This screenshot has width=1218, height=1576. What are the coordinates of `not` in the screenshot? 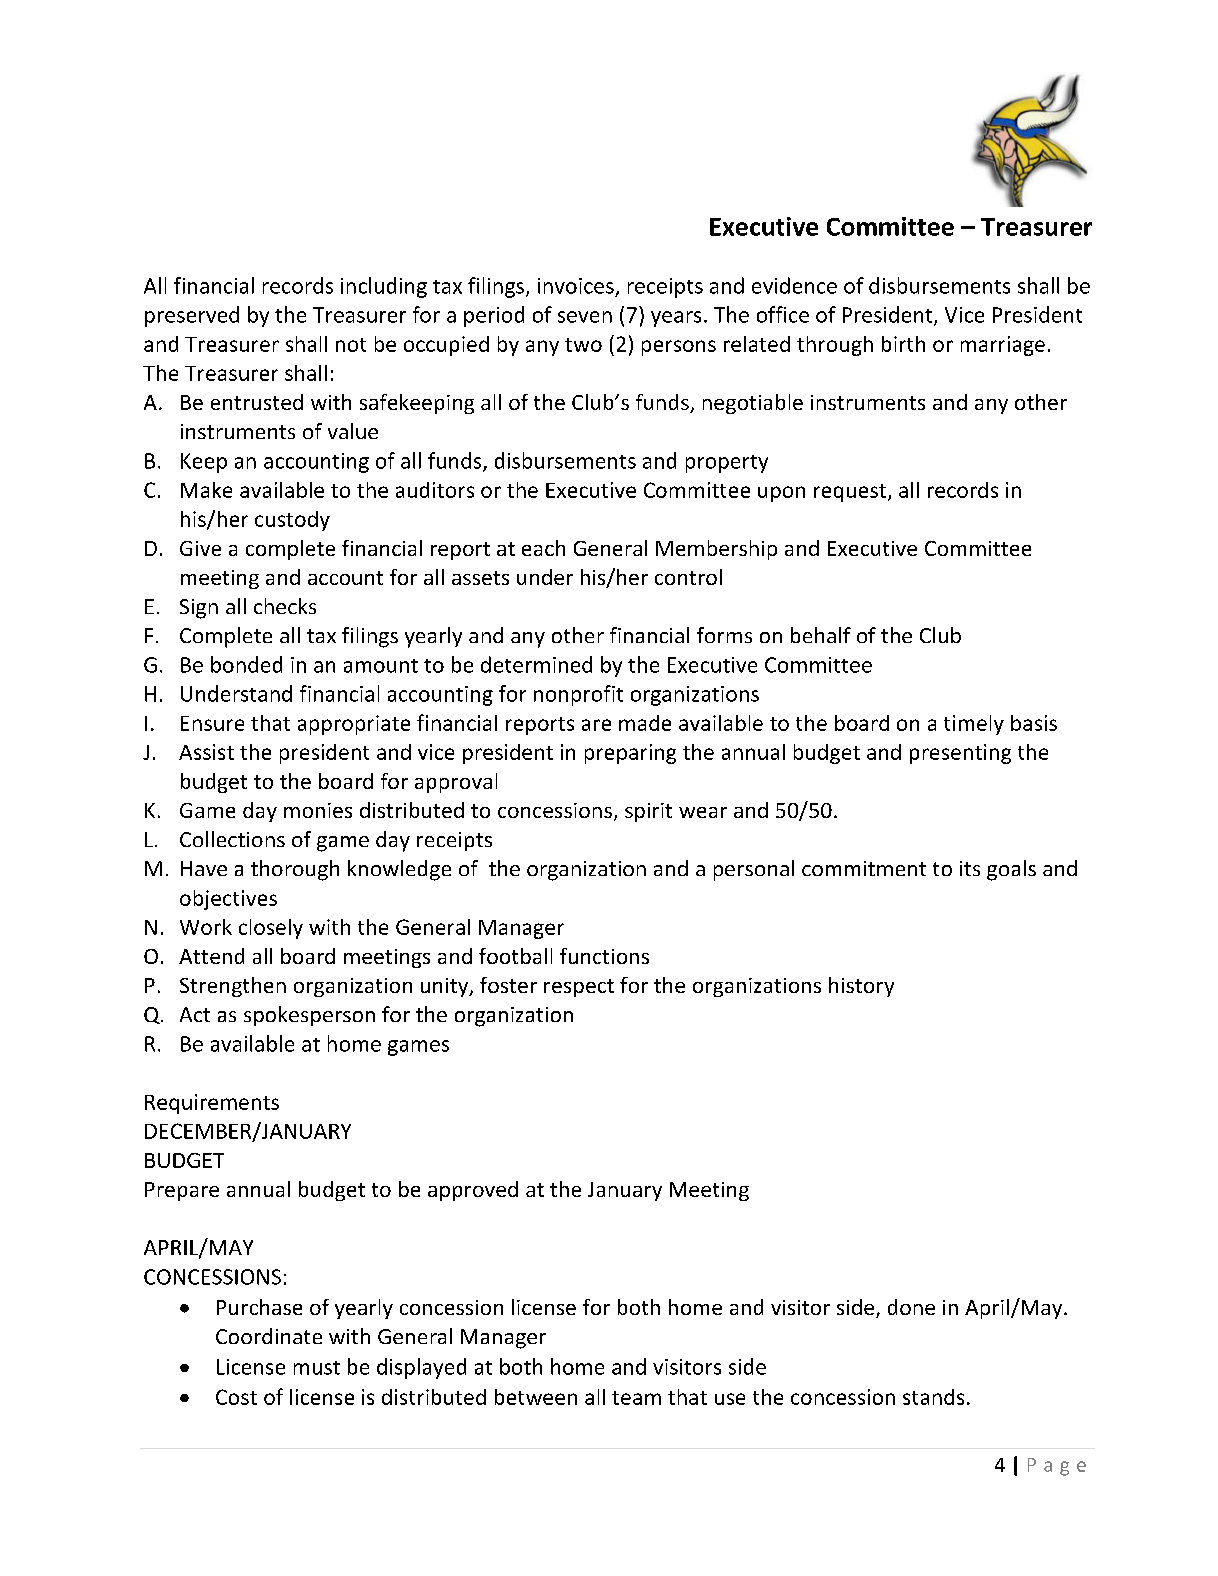 It's located at (351, 345).
